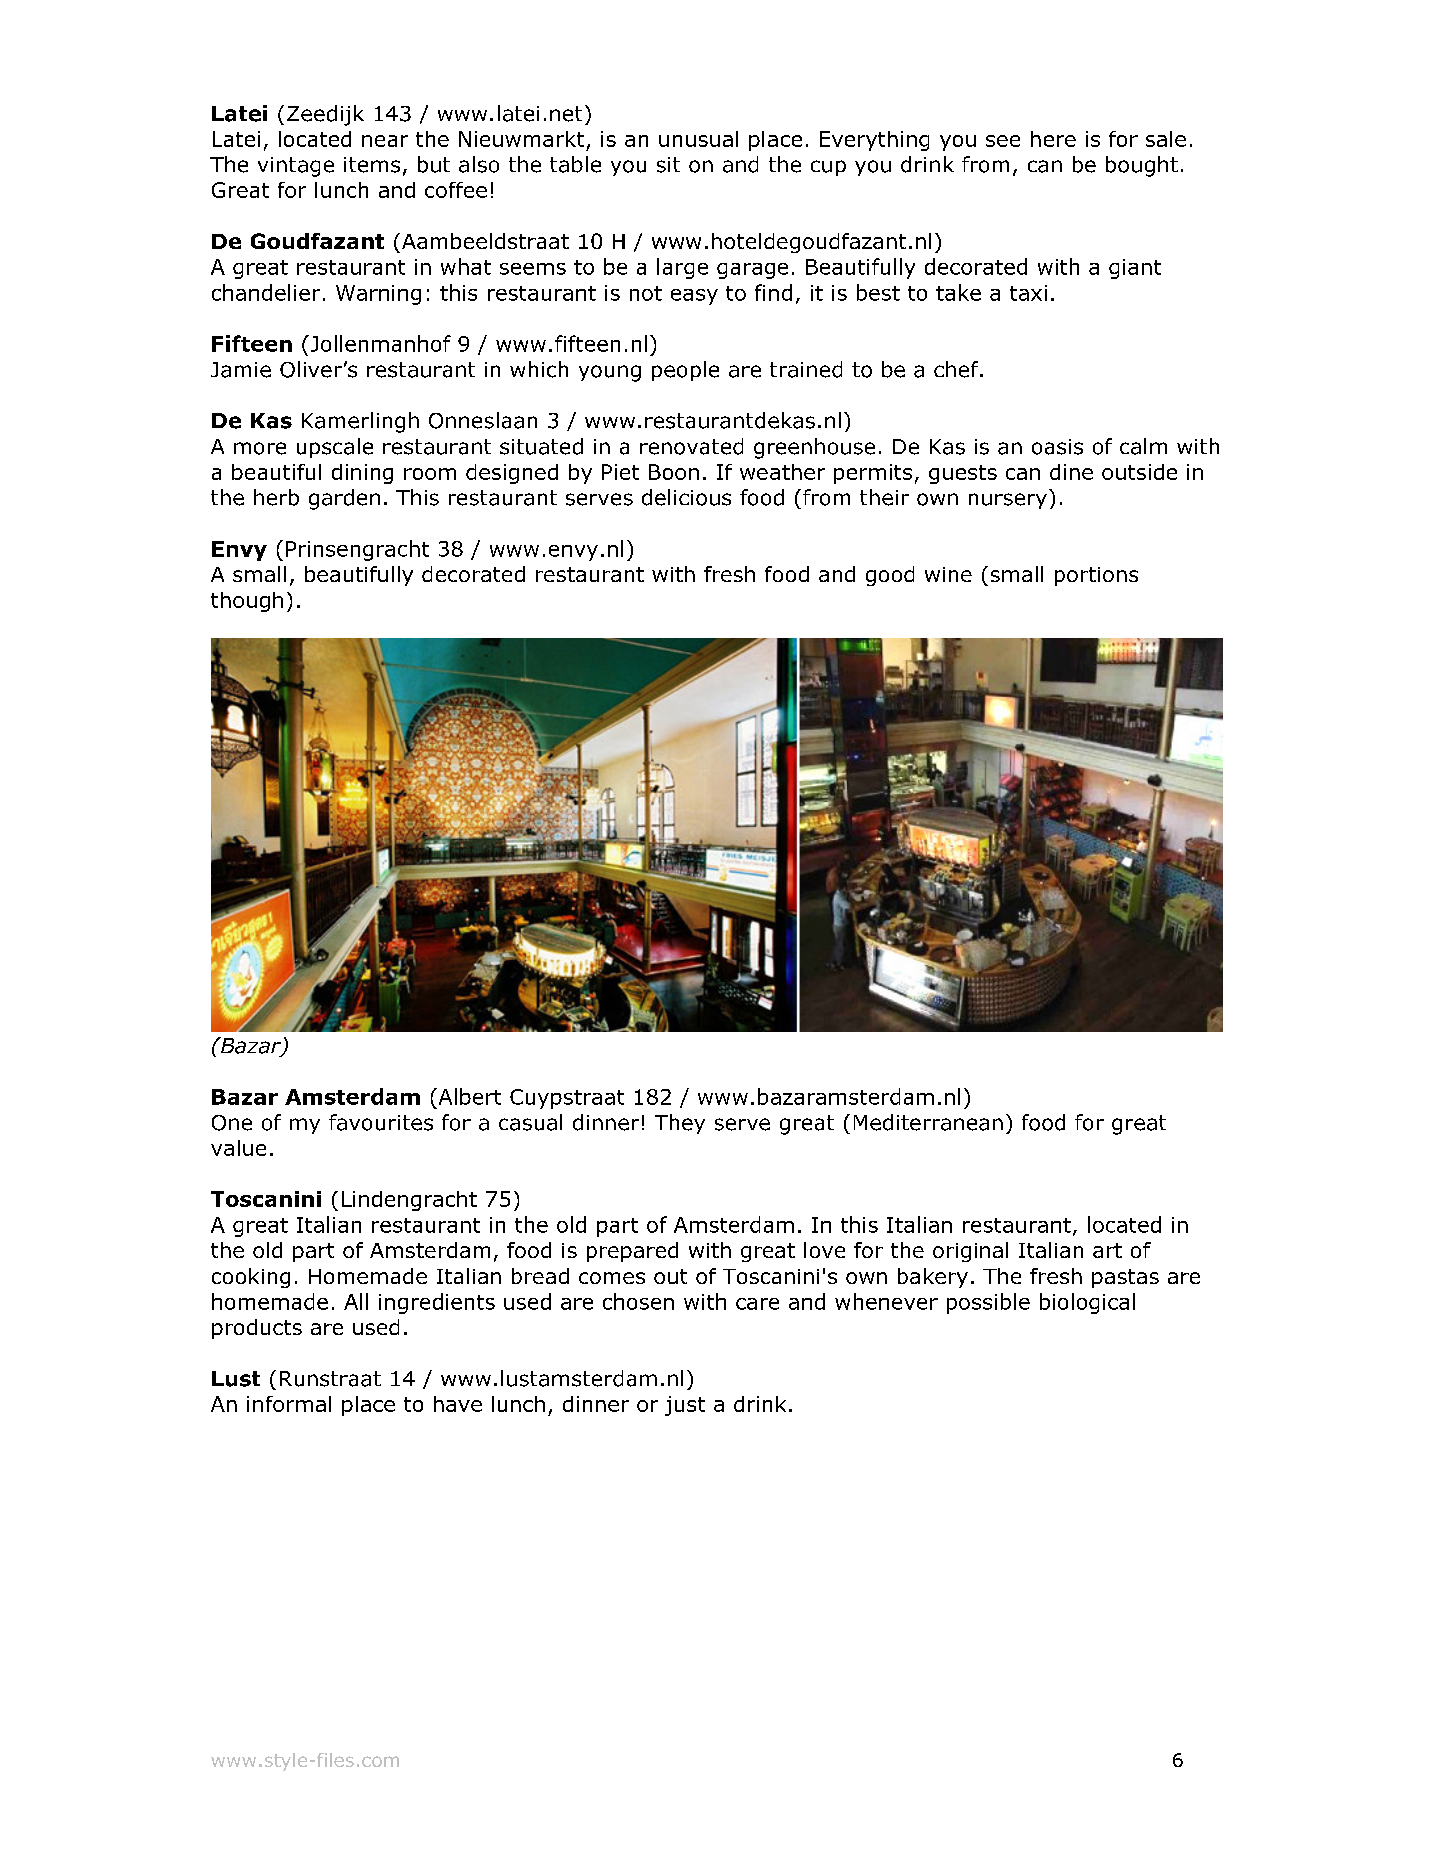 The image size is (1434, 1855). What do you see at coordinates (686, 497) in the page?
I see `delicious` at bounding box center [686, 497].
